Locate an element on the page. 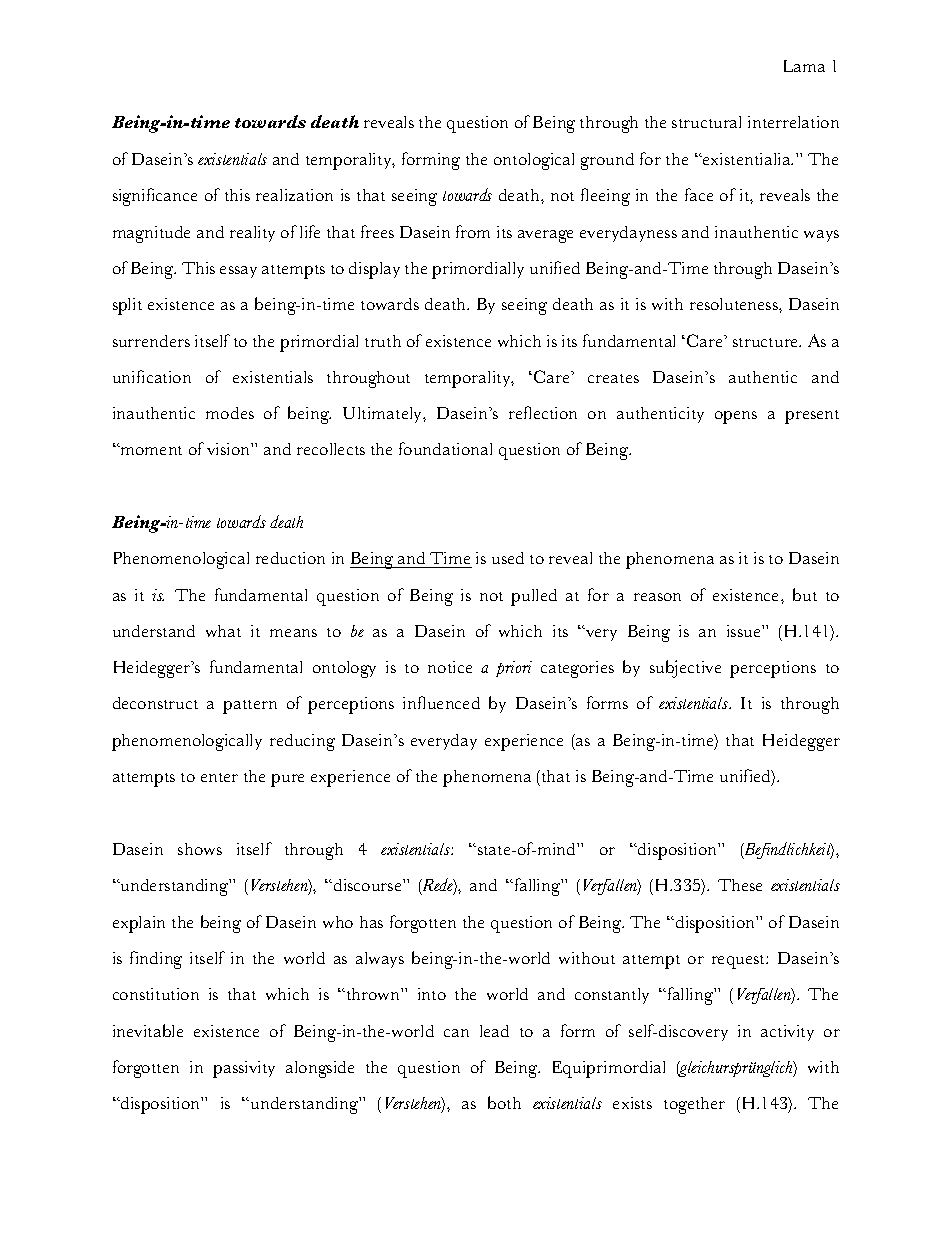 The height and width of the document is (1233, 952). These is located at coordinates (740, 885).
